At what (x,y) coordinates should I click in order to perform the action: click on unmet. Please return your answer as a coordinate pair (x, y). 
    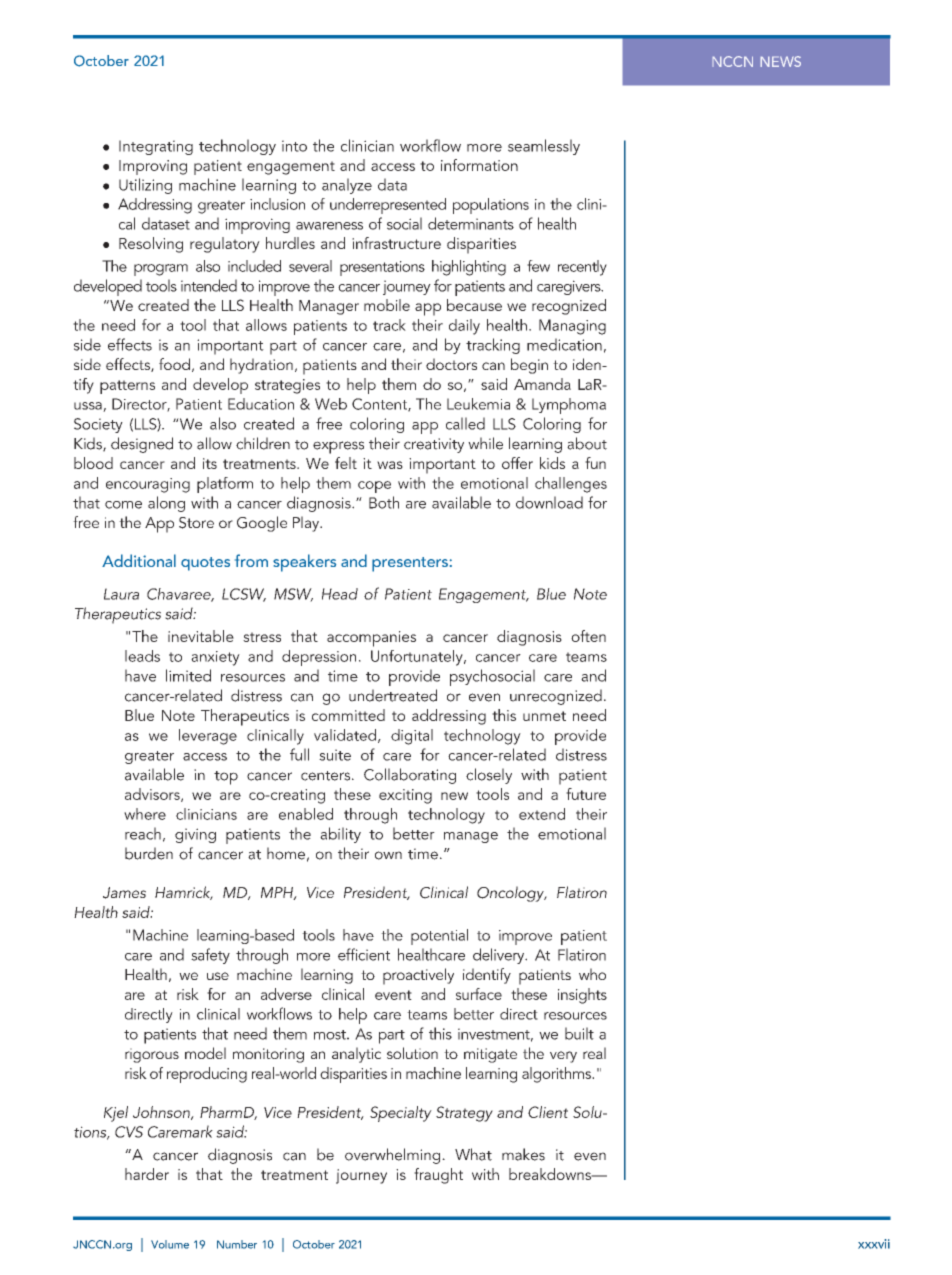
    Looking at the image, I should click on (544, 716).
